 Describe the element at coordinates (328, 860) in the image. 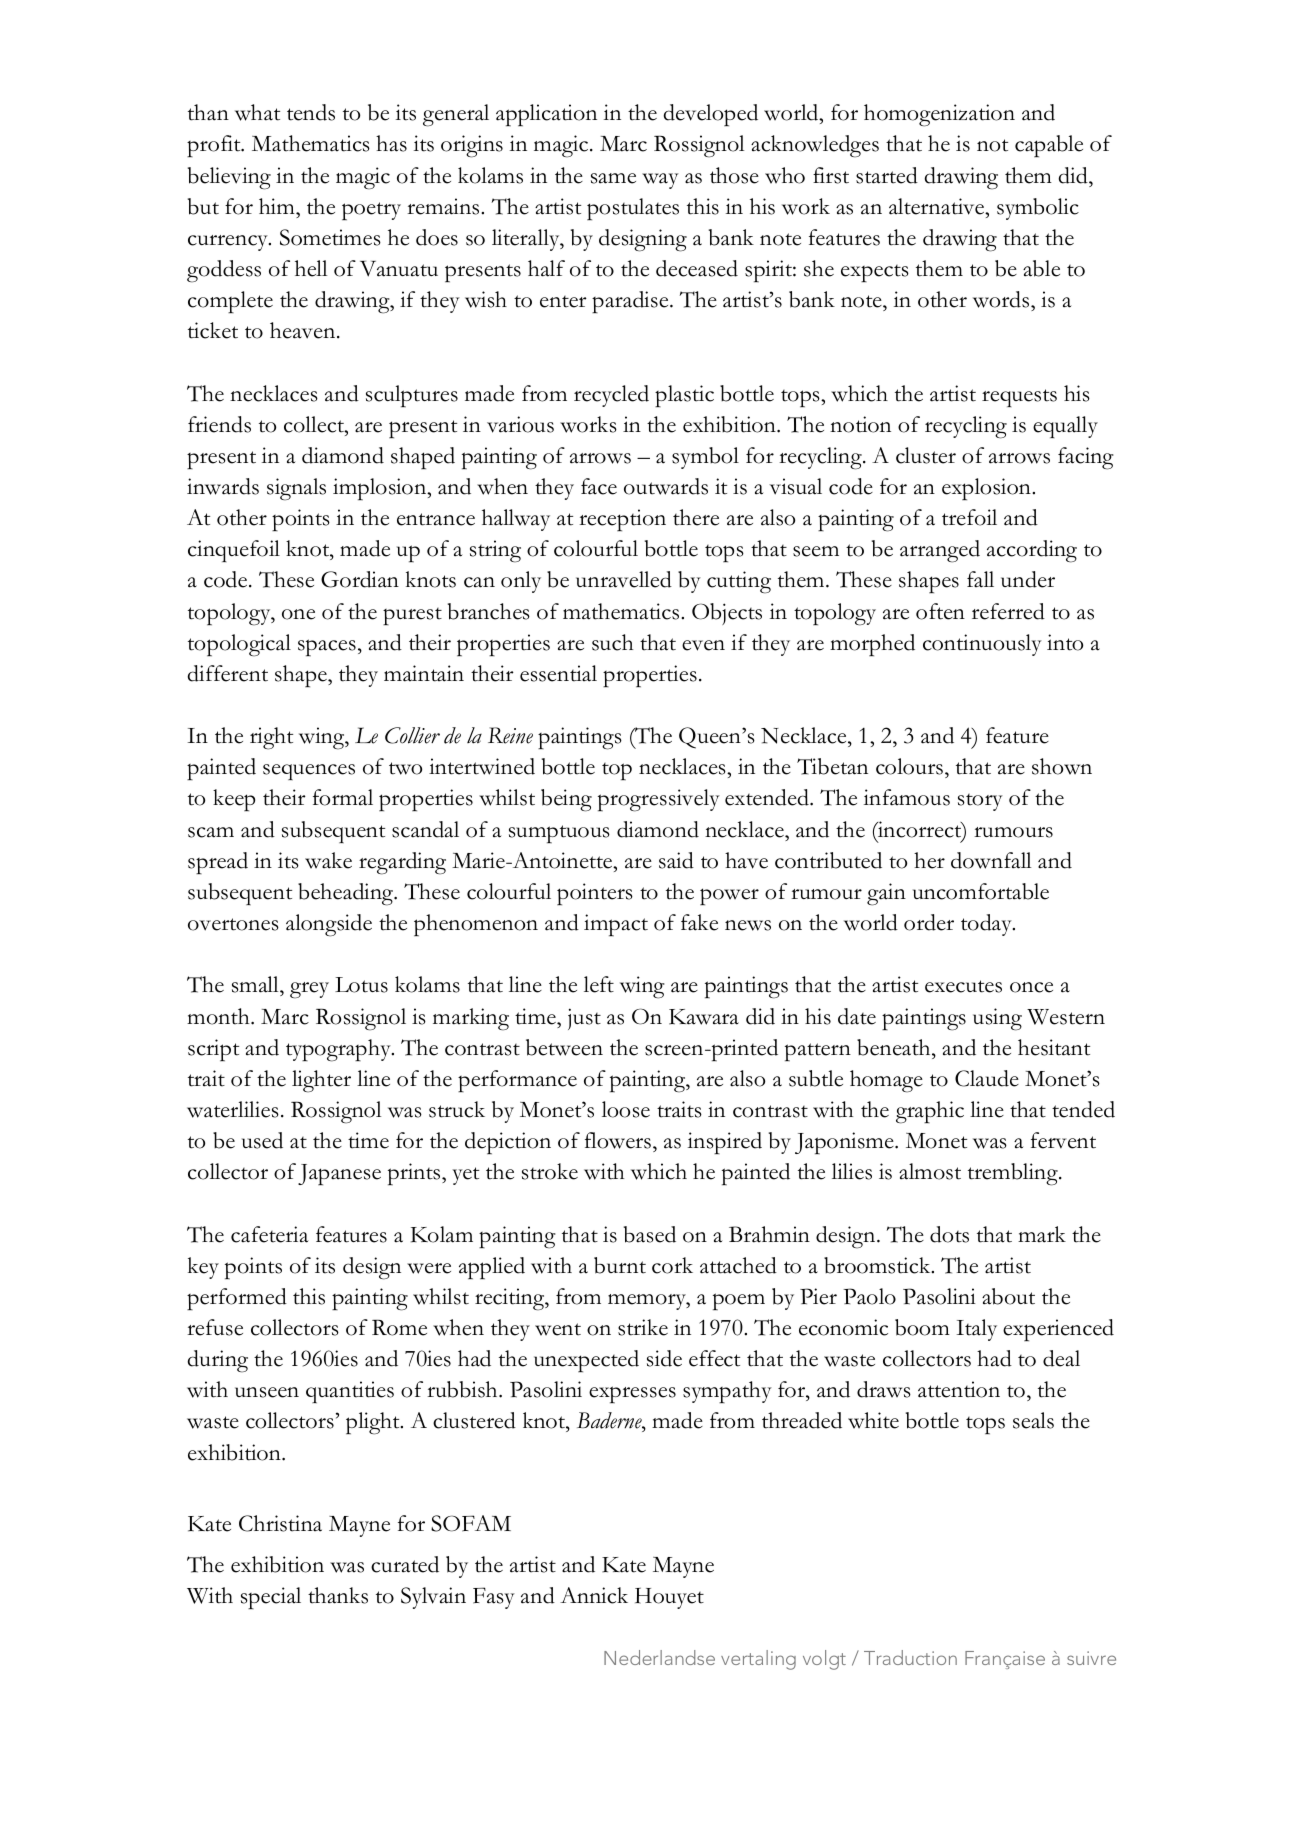

I see `wake` at that location.
